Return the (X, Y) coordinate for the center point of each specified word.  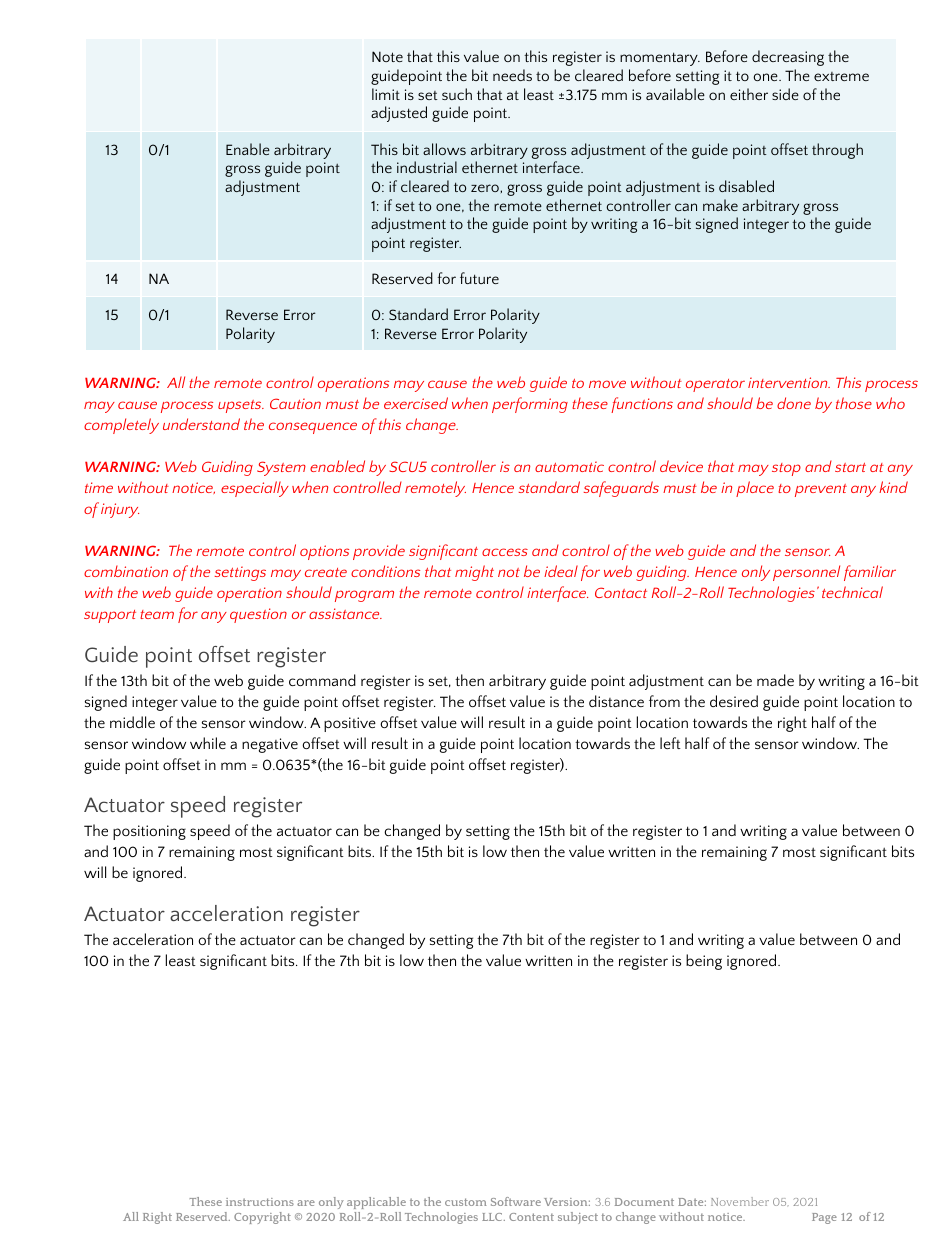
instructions (260, 1202)
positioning (149, 832)
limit (386, 94)
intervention (789, 382)
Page (824, 1218)
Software (516, 1201)
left (670, 743)
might (474, 573)
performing (530, 405)
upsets (241, 406)
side (785, 94)
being (704, 962)
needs (512, 75)
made (775, 680)
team (157, 614)
